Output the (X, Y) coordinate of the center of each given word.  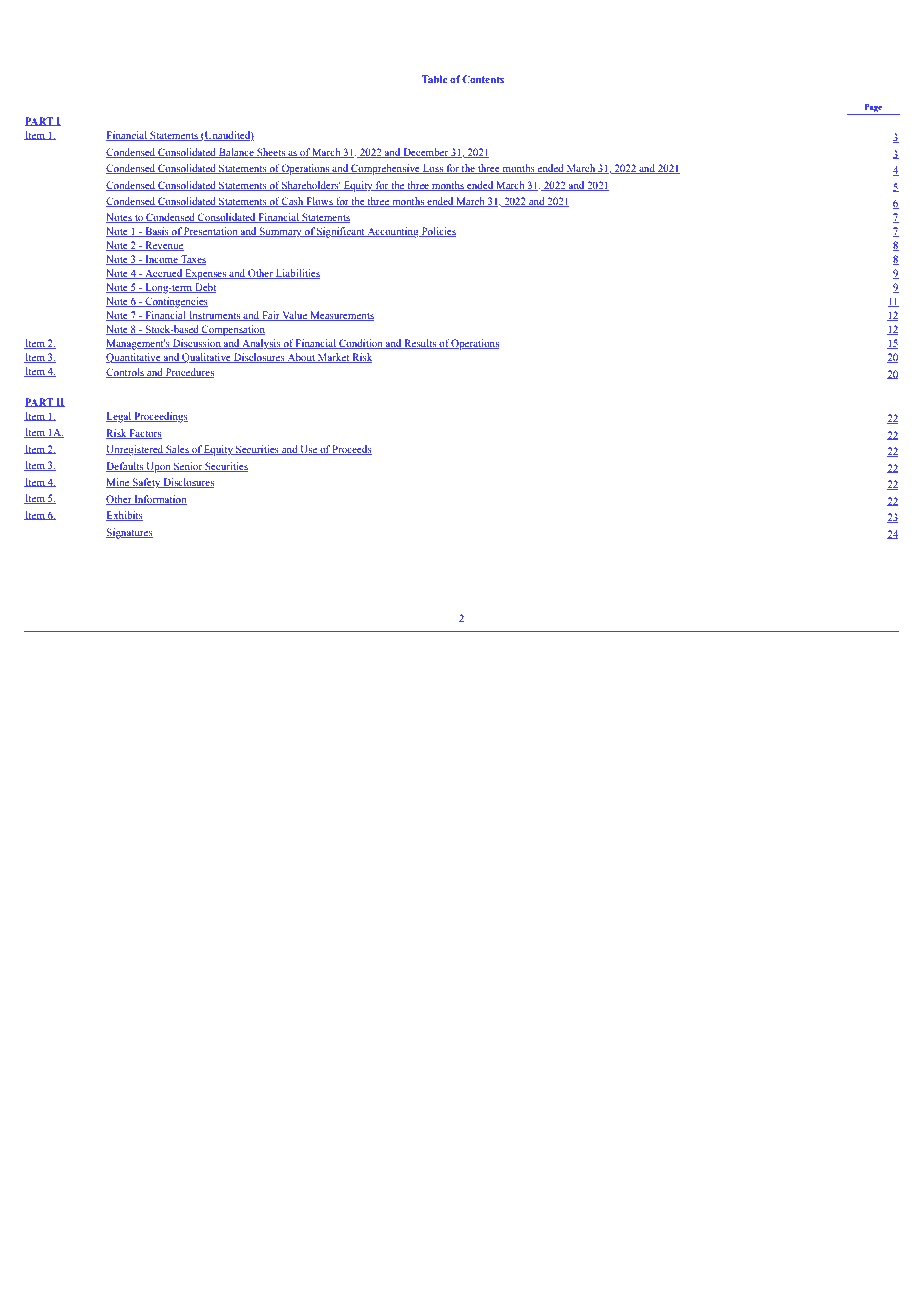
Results (420, 344)
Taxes (192, 260)
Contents (483, 79)
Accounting (393, 232)
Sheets (271, 153)
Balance (236, 153)
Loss (433, 169)
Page (873, 108)
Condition (361, 344)
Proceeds (351, 450)
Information (159, 500)
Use (308, 450)
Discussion (197, 344)
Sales (177, 450)
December (425, 153)
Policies (438, 232)
